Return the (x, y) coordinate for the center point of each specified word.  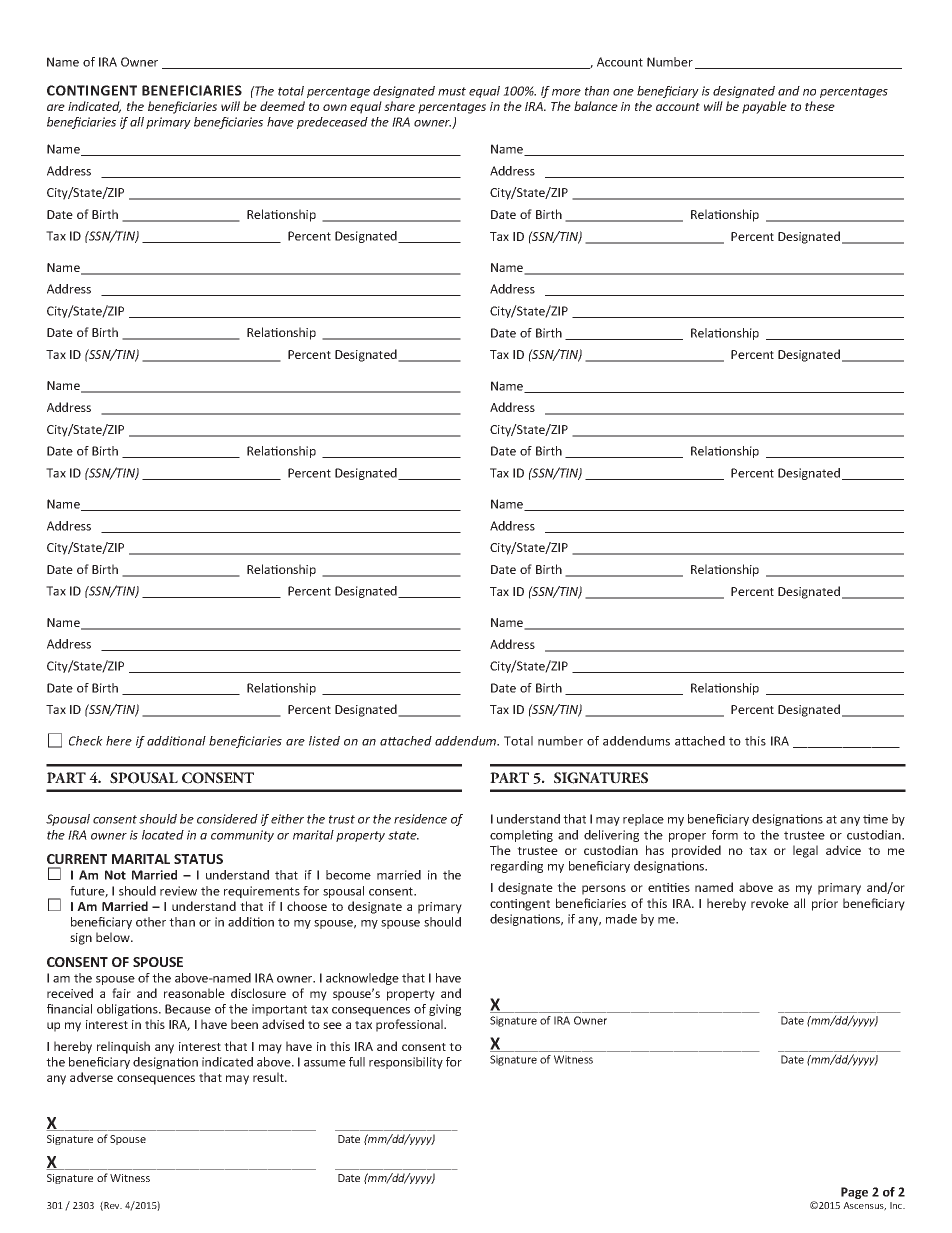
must (452, 91)
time (875, 819)
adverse (91, 1077)
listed (324, 741)
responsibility (406, 1063)
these (820, 106)
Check (86, 741)
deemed (282, 106)
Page (854, 1193)
